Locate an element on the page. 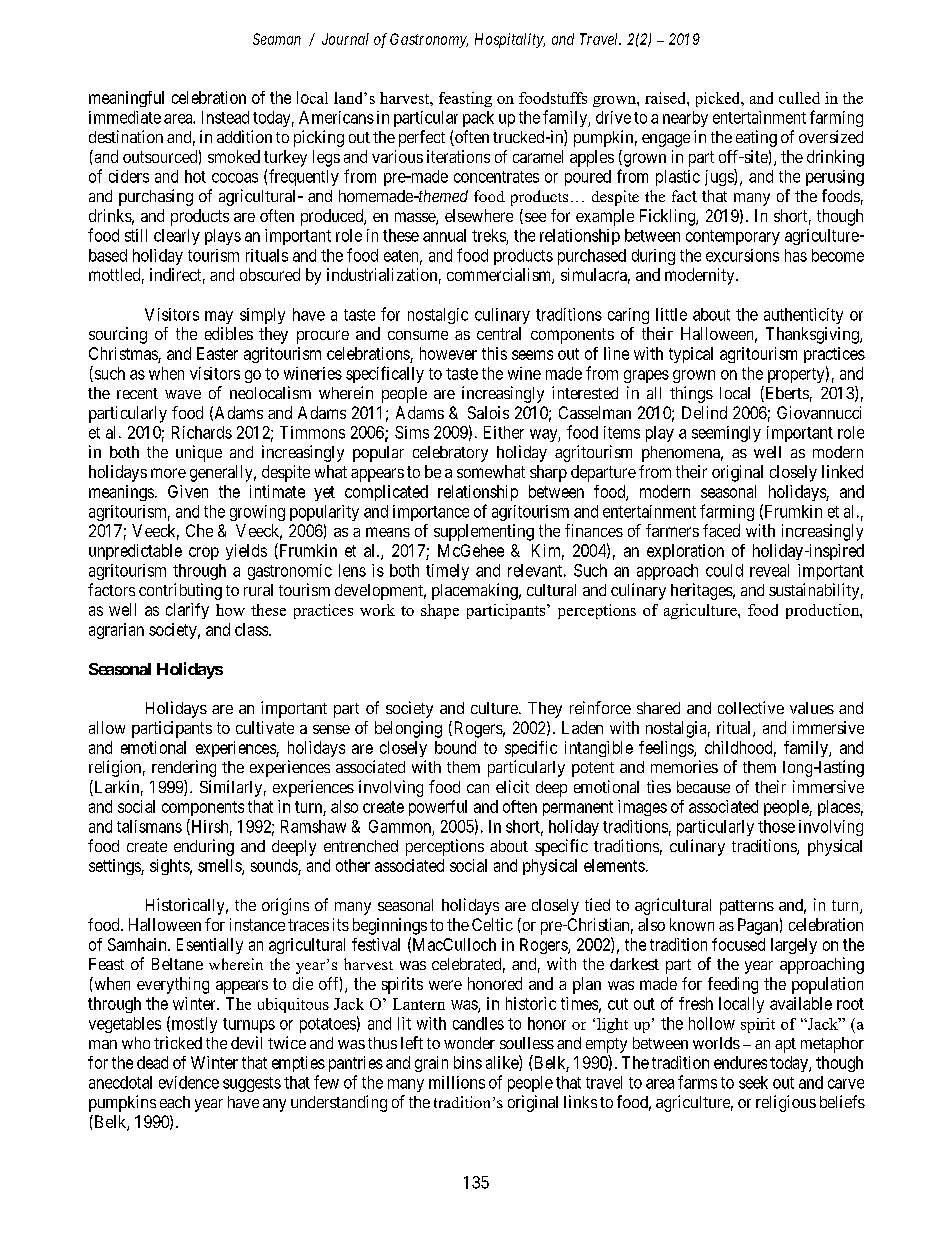  culled is located at coordinates (799, 98).
